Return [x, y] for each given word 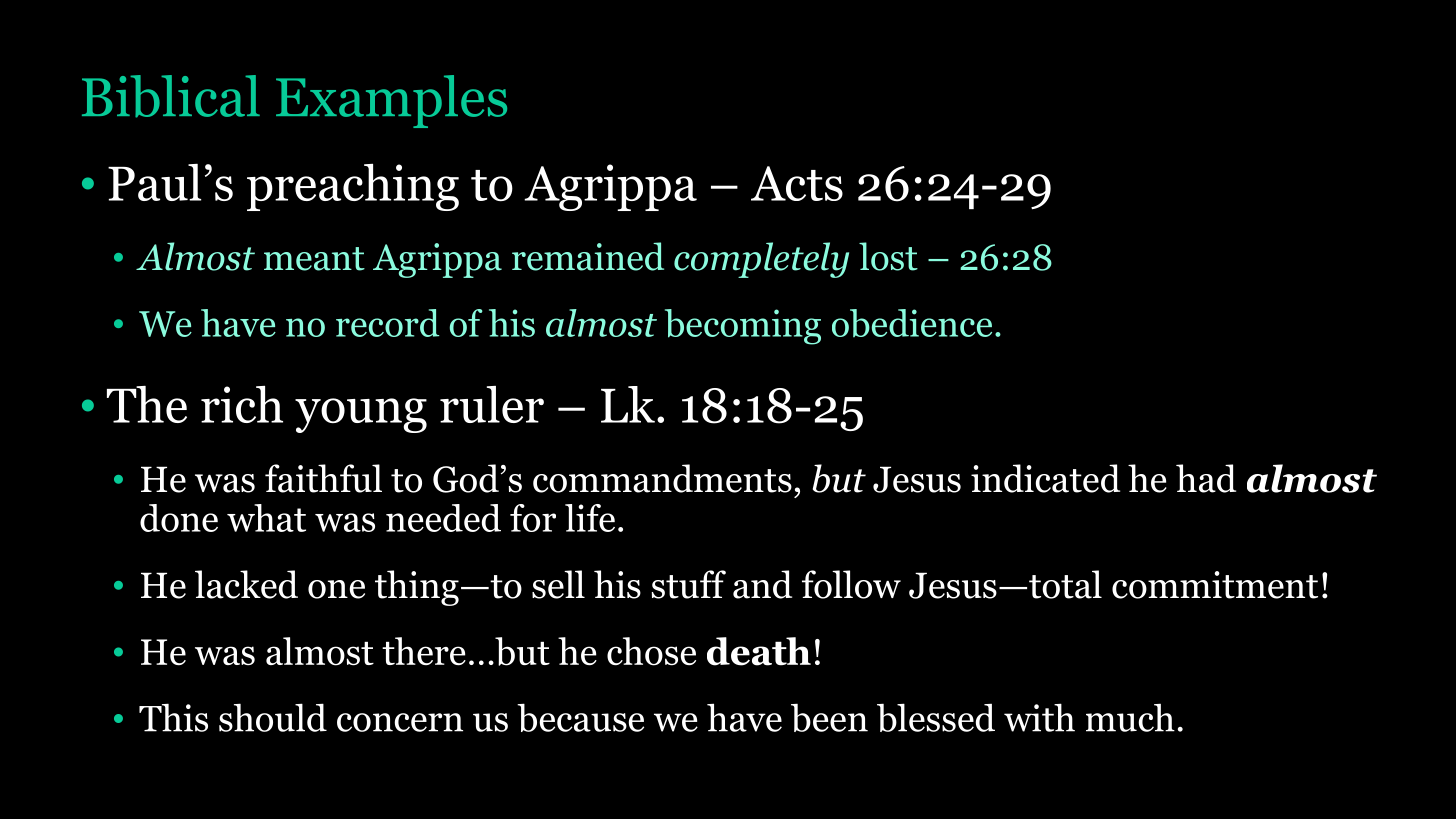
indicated [1045, 478]
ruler [492, 404]
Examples [391, 101]
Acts [797, 183]
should [273, 717]
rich [242, 404]
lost [888, 256]
